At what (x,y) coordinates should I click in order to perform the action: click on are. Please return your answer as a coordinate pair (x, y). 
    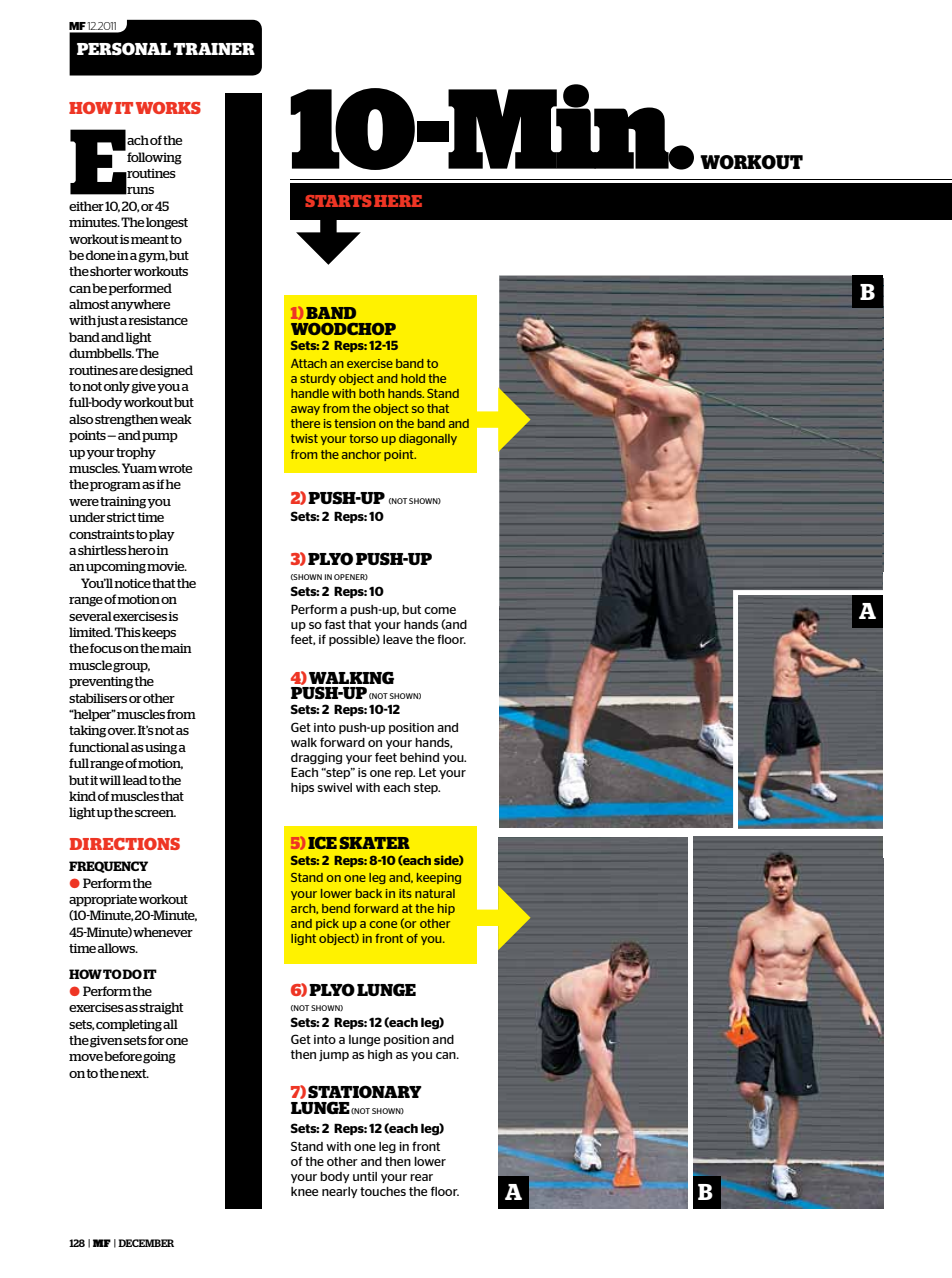
    Looking at the image, I should click on (128, 371).
